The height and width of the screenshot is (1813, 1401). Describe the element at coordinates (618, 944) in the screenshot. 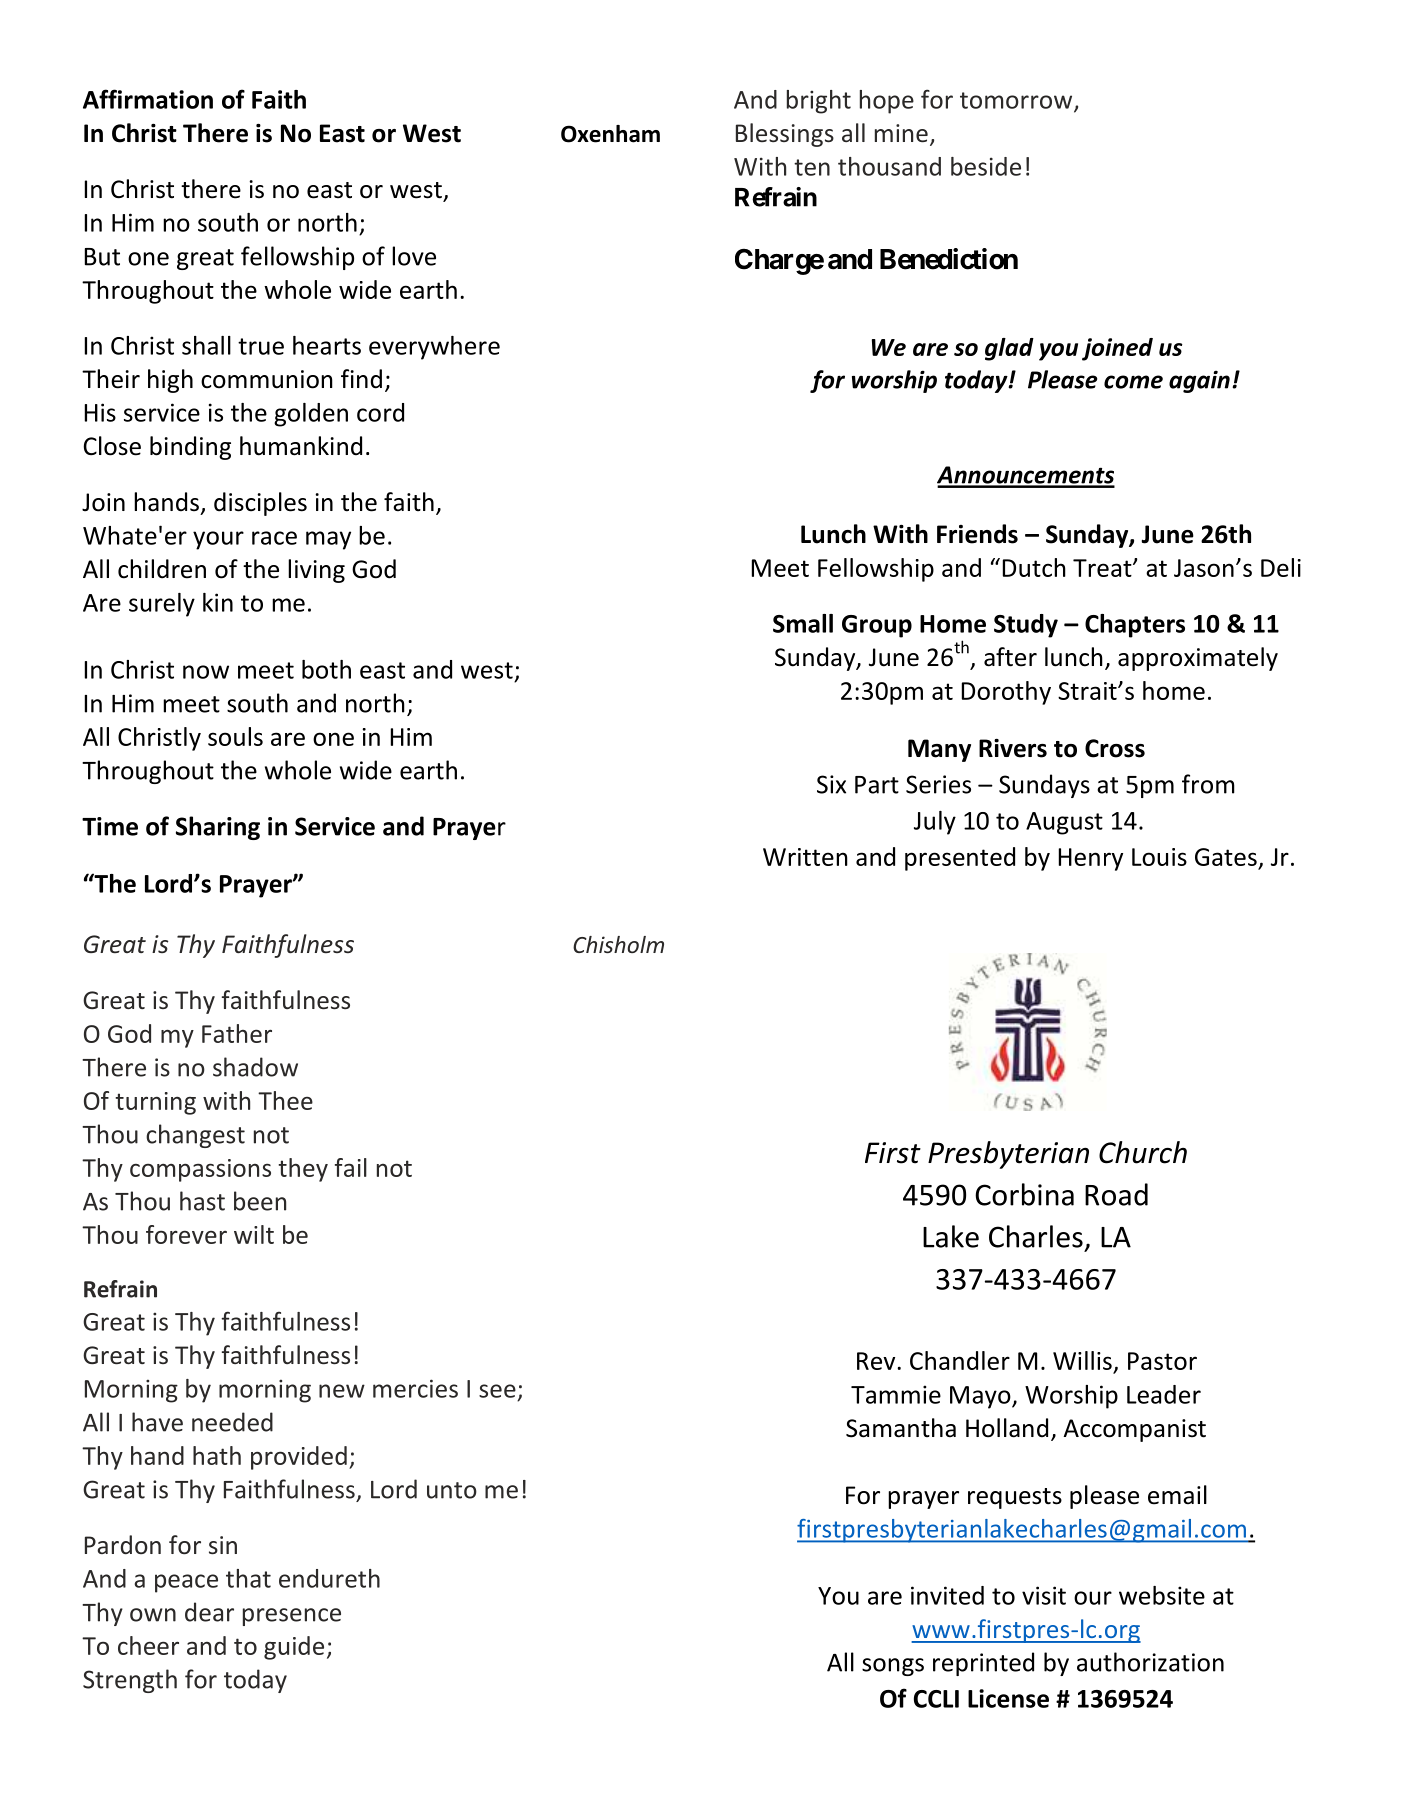

I see `Chisholm` at that location.
